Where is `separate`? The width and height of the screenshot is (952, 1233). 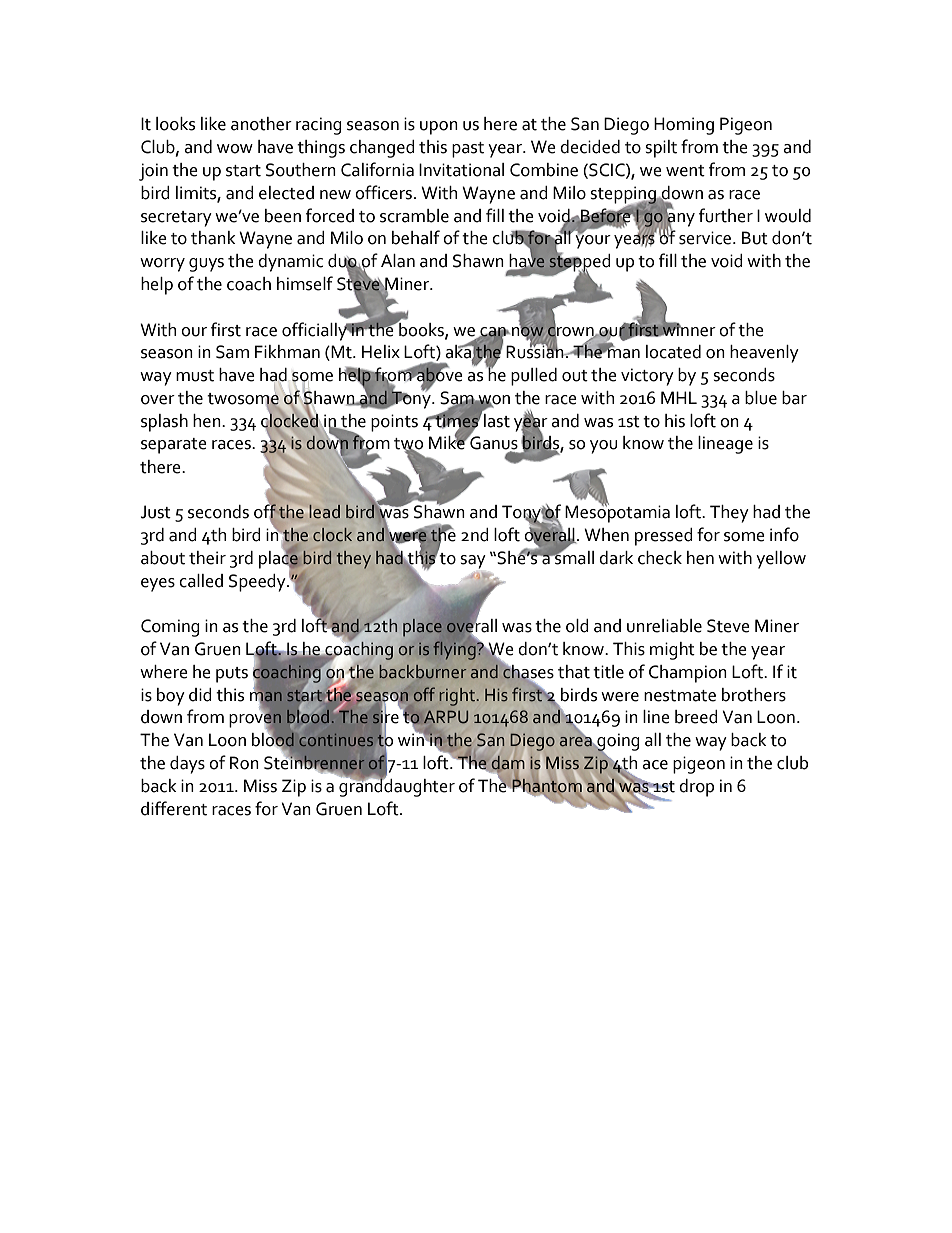 separate is located at coordinates (174, 446).
